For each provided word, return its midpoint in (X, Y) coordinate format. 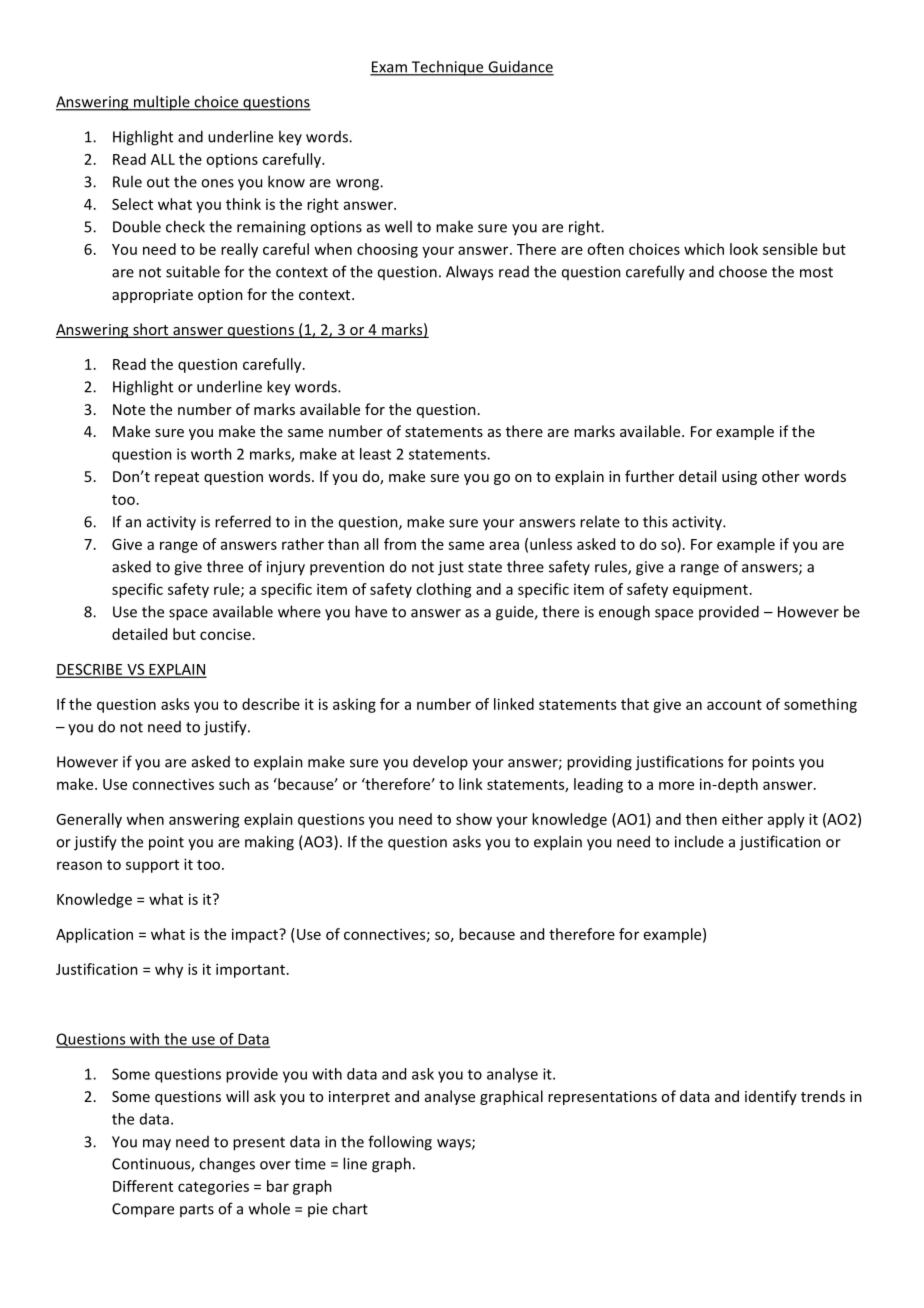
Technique (448, 68)
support (152, 866)
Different (143, 1186)
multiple (162, 103)
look (744, 249)
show (474, 819)
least (375, 454)
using (739, 478)
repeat (177, 478)
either (742, 819)
